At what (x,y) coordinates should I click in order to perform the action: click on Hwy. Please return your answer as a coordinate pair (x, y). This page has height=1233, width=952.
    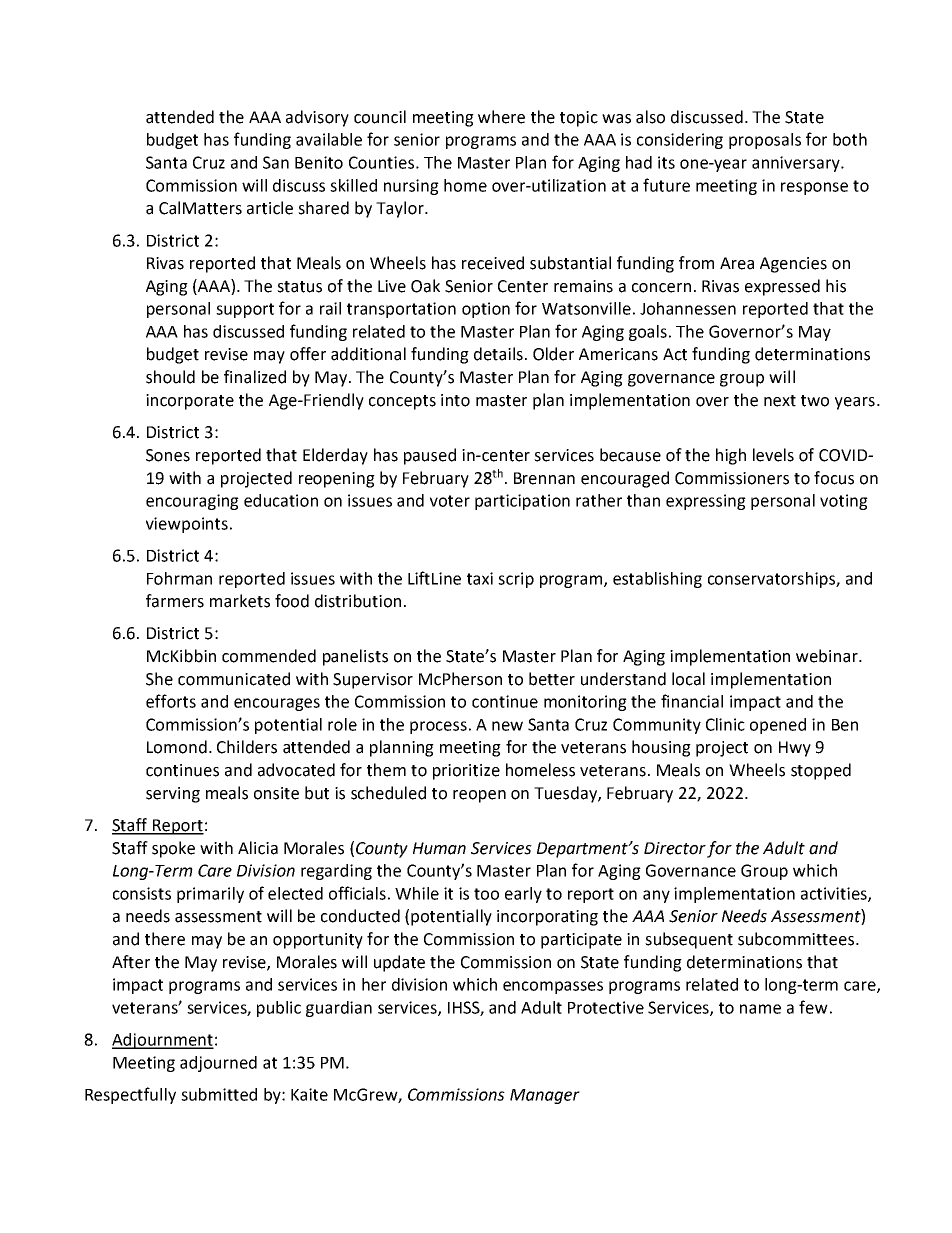
    Looking at the image, I should click on (795, 749).
